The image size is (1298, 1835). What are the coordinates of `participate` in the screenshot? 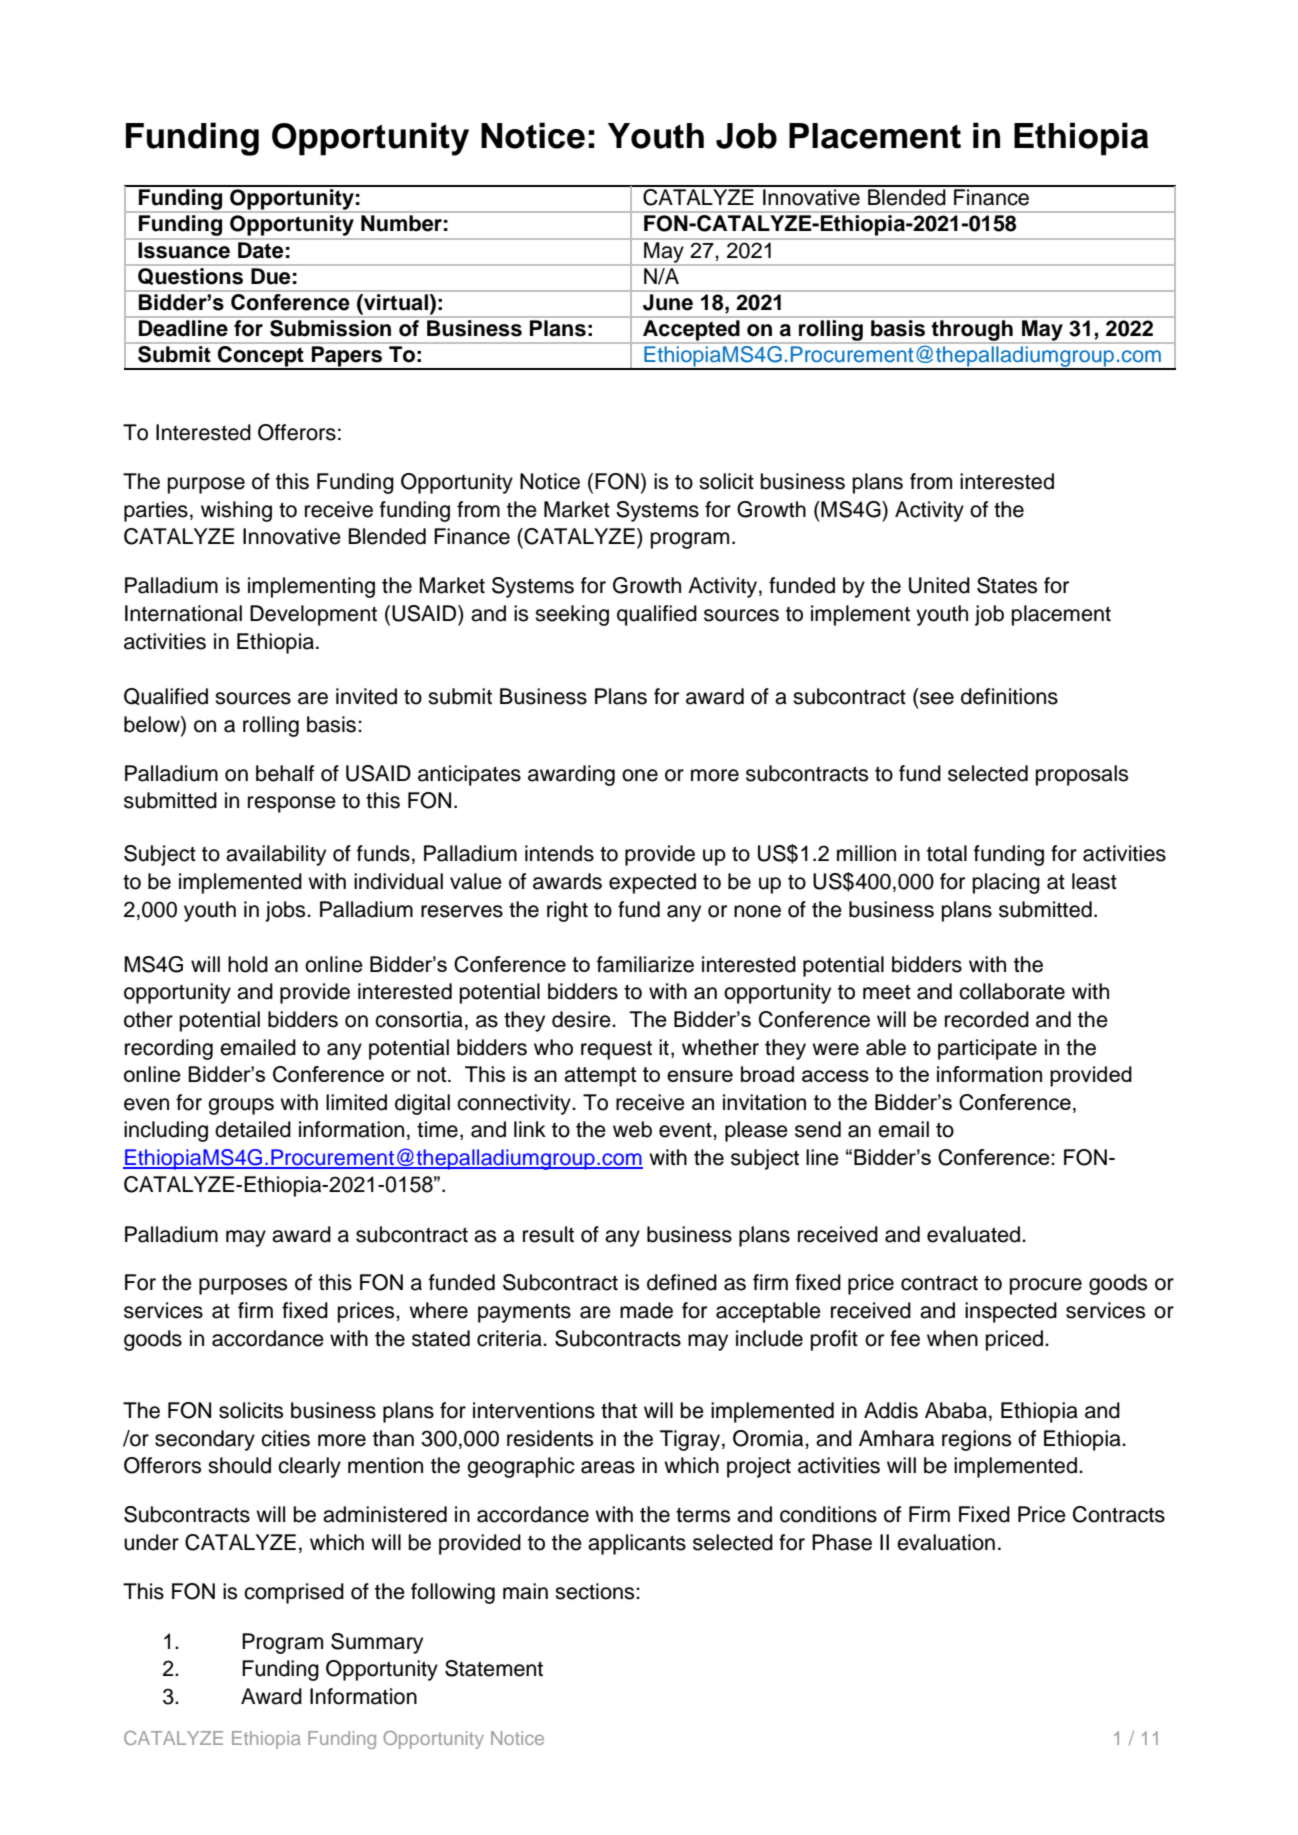 It's located at (987, 1049).
